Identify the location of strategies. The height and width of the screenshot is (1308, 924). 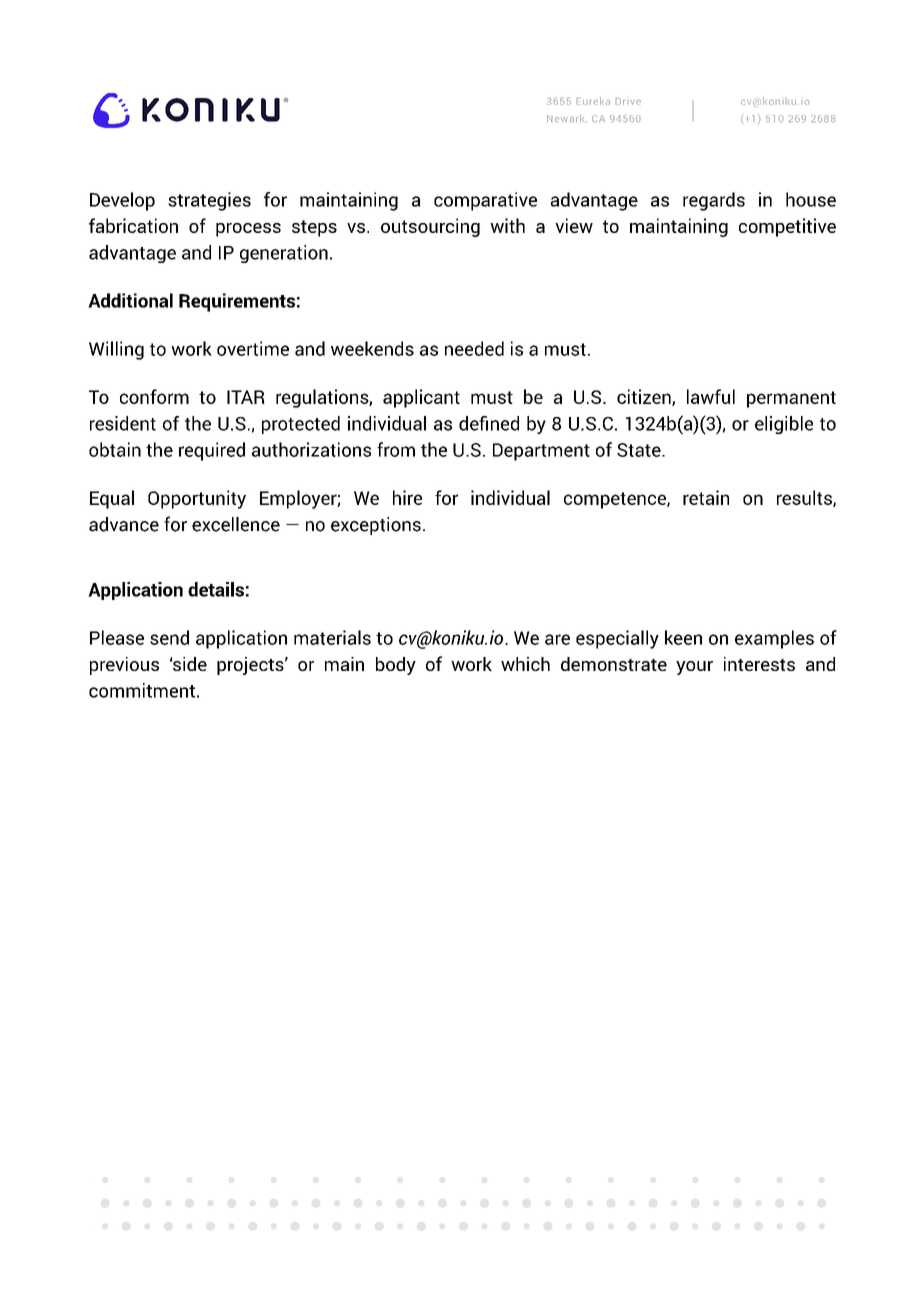
(209, 201).
